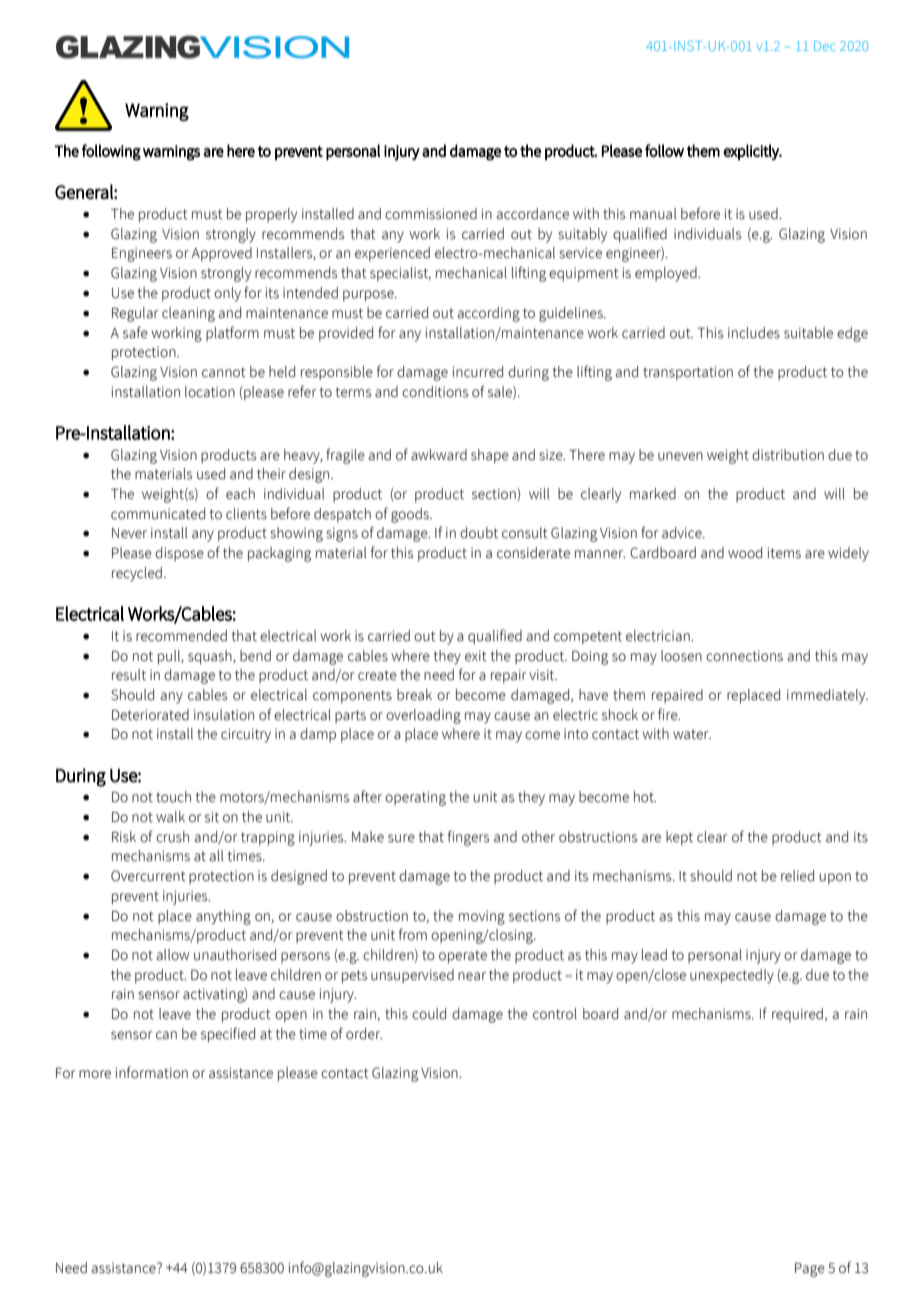 Image resolution: width=924 pixels, height=1308 pixels. Describe the element at coordinates (479, 533) in the document. I see `doubt` at that location.
